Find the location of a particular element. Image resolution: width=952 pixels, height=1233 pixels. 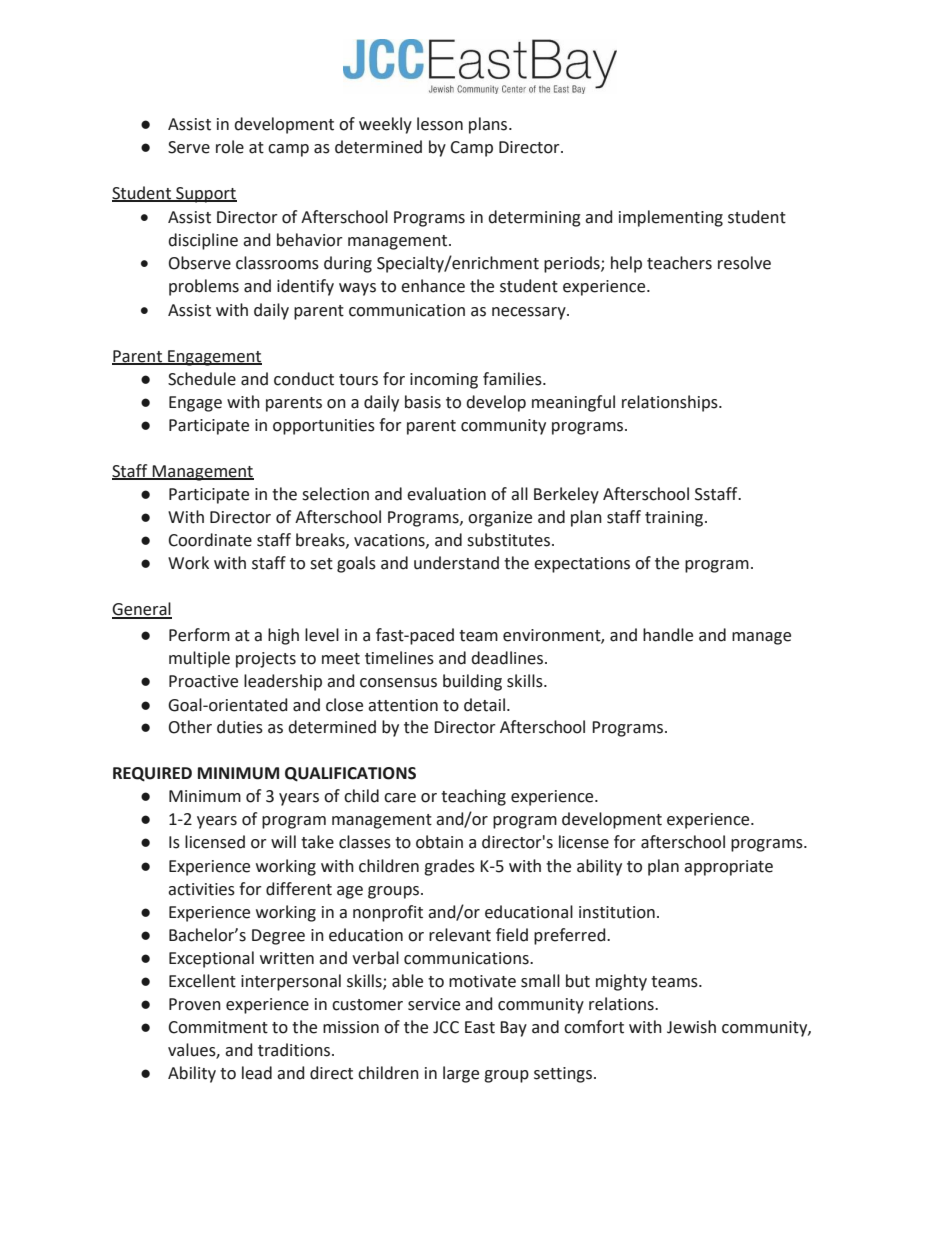

Other is located at coordinates (190, 727).
